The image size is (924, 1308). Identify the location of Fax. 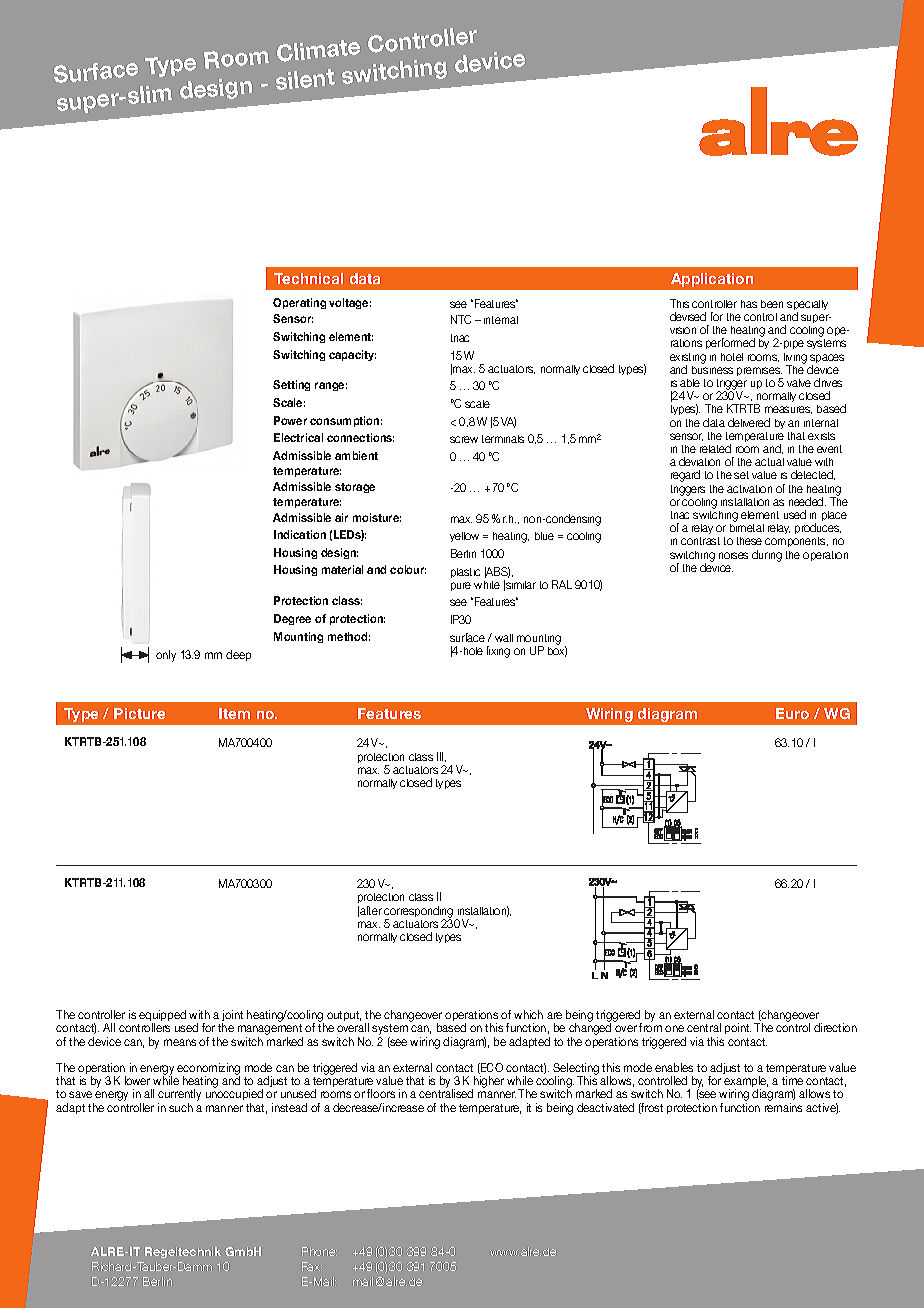
(312, 1266).
